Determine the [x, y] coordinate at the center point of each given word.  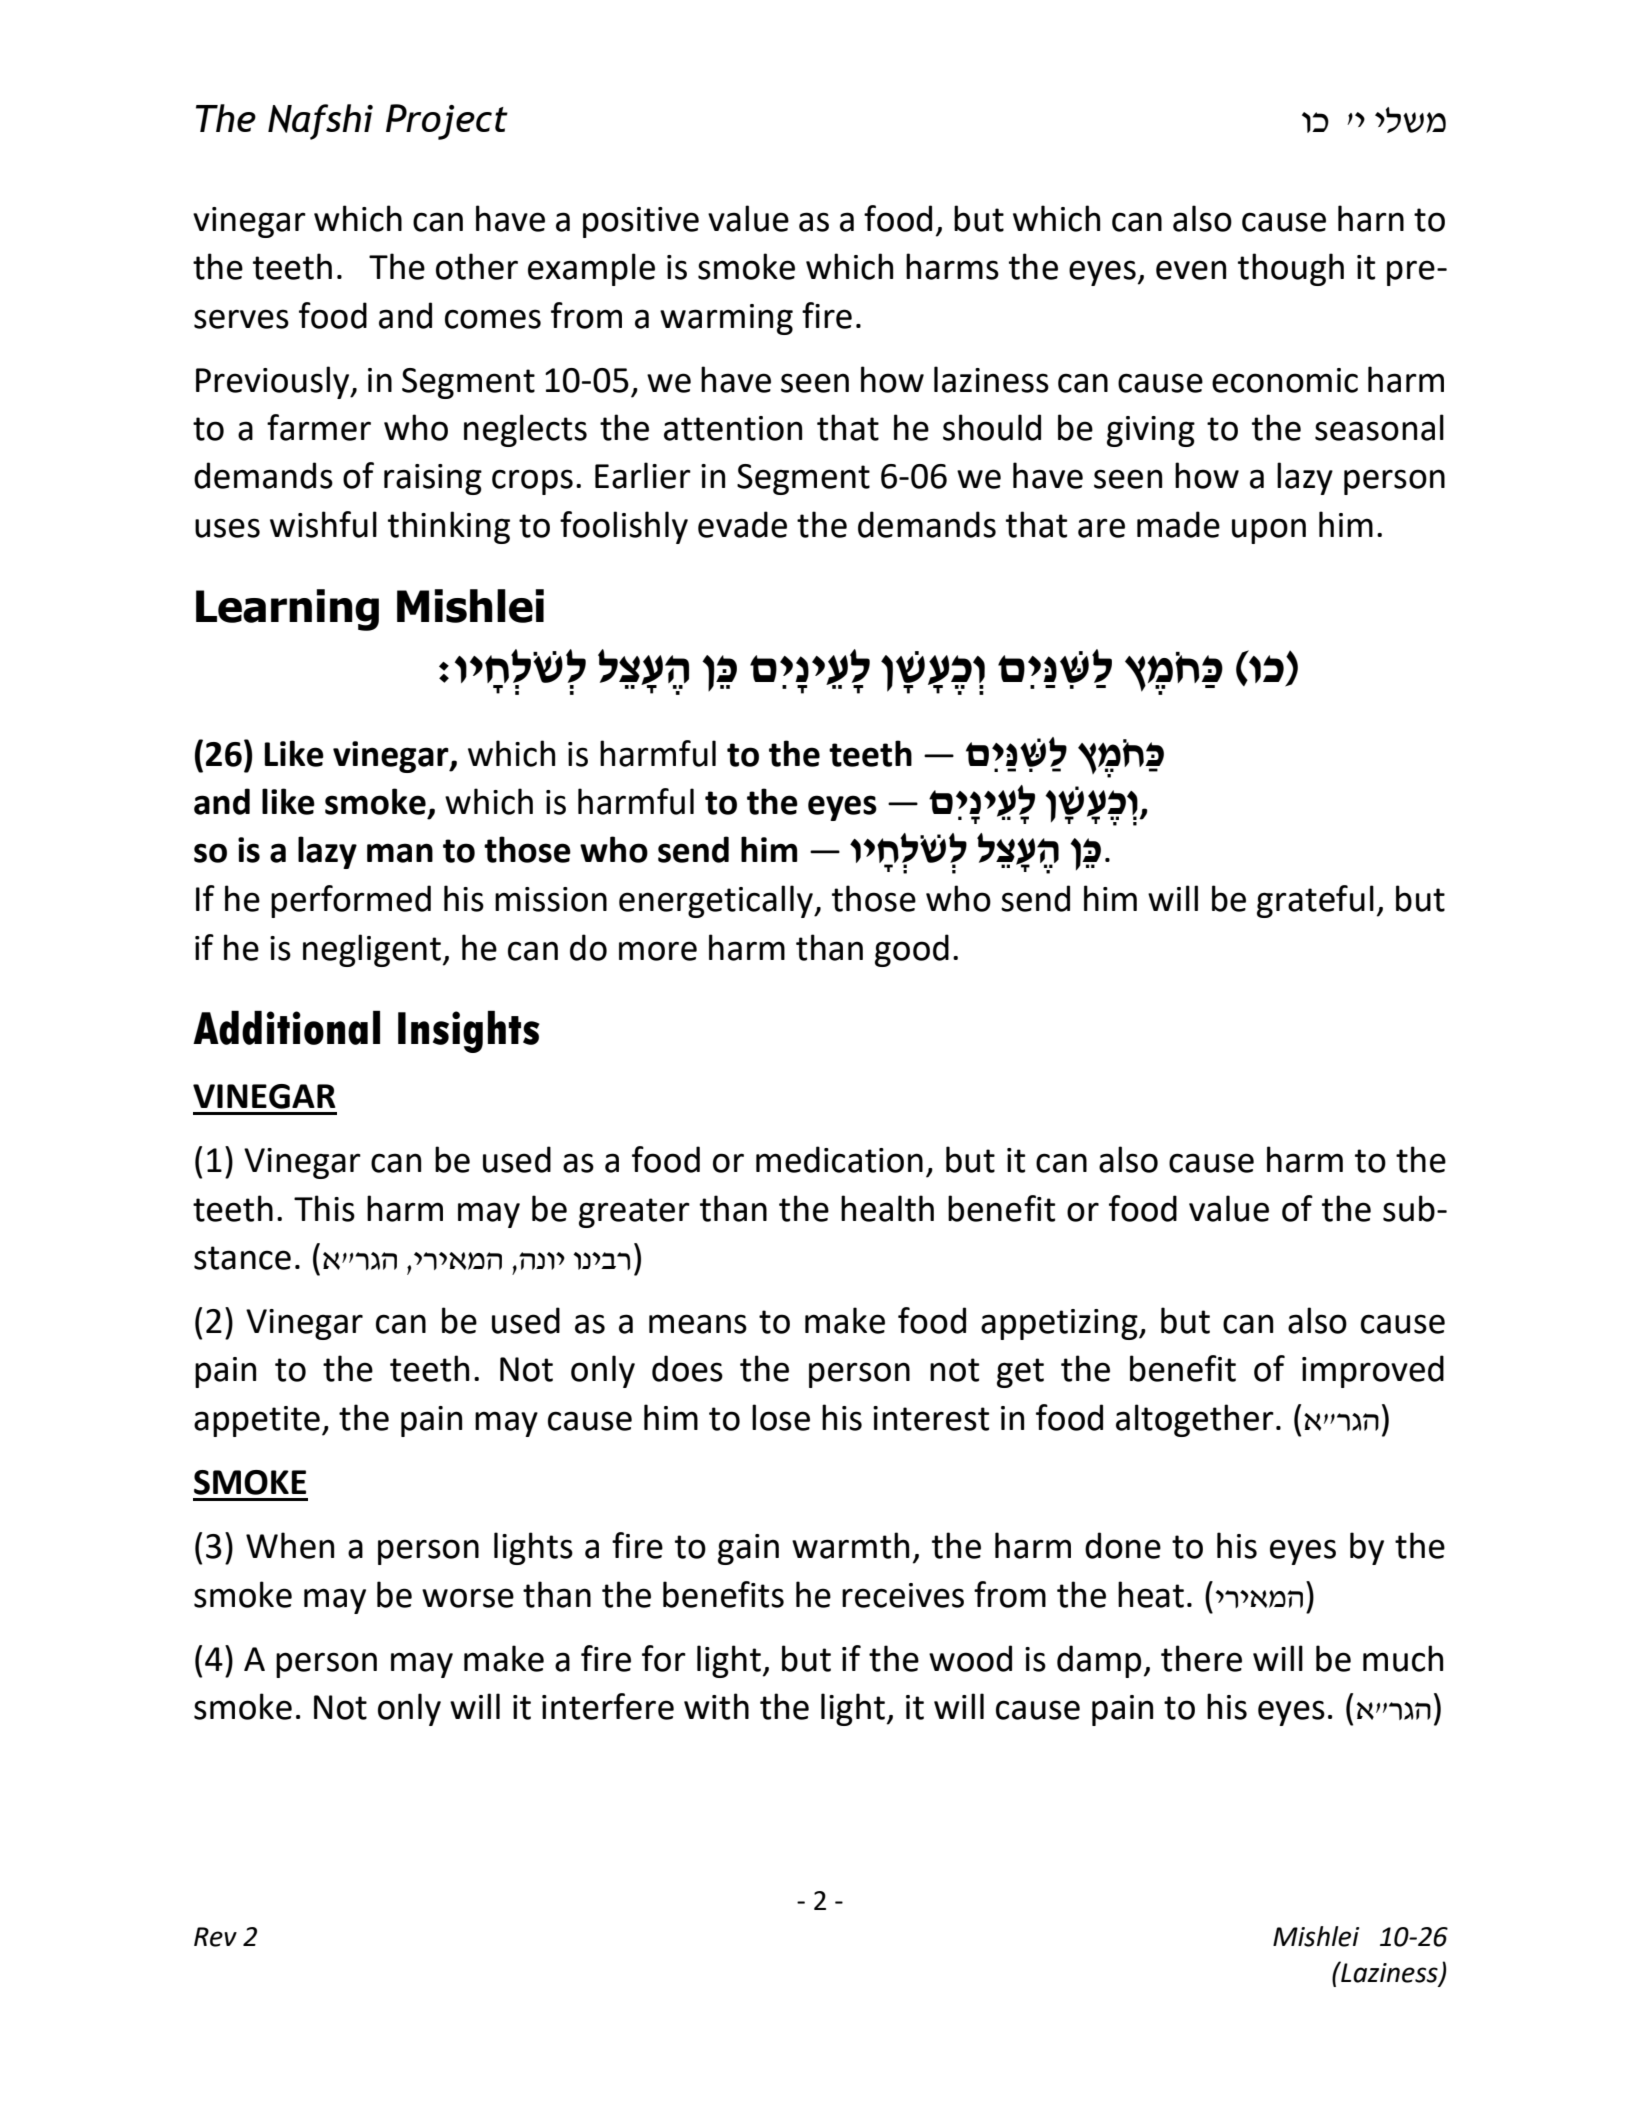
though [1291, 269]
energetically [717, 901]
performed [351, 901]
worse [468, 1598]
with [716, 1706]
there [1201, 1658]
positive [641, 222]
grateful [1315, 901]
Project [447, 122]
